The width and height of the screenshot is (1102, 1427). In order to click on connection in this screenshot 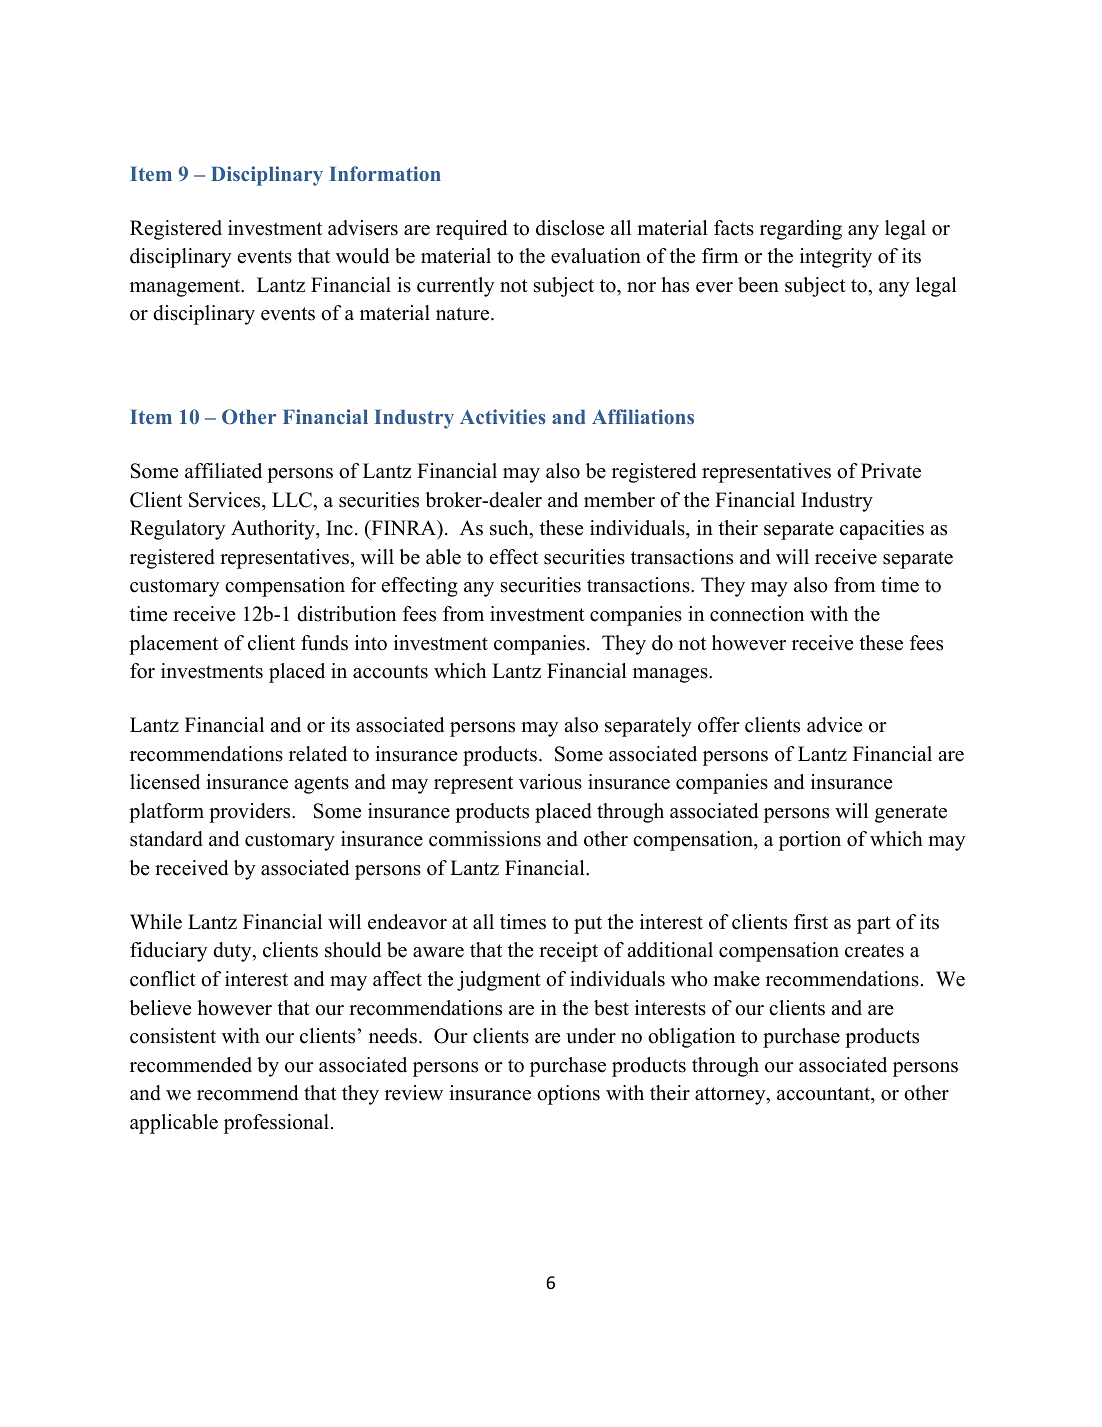, I will do `click(757, 614)`.
